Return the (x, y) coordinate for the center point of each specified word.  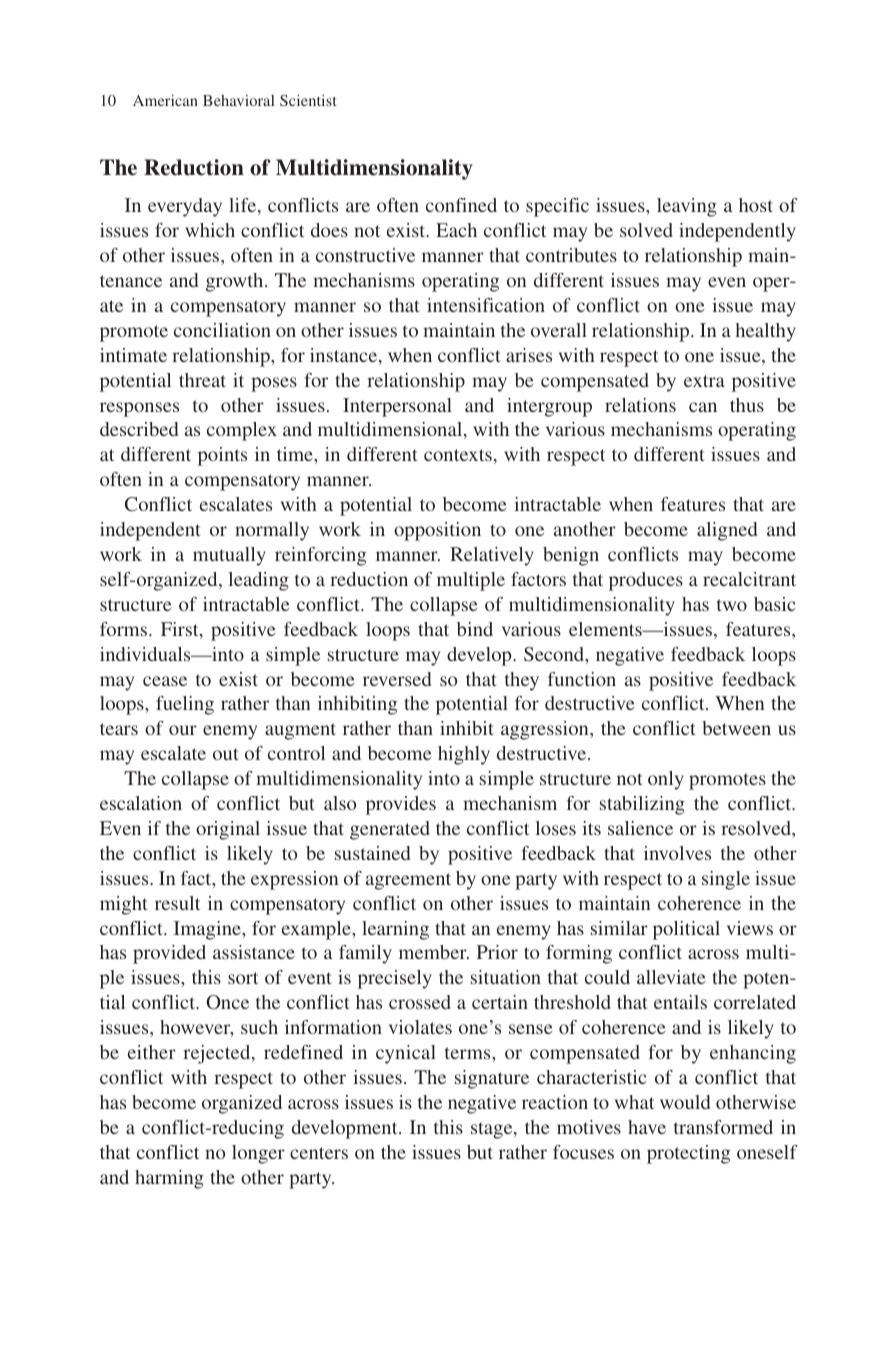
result (177, 903)
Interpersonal (397, 407)
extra (704, 381)
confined (461, 205)
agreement (408, 881)
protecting (688, 1154)
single (726, 880)
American (165, 100)
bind (475, 629)
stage (493, 1130)
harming (169, 1179)
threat (202, 380)
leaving (687, 207)
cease (165, 681)
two (732, 605)
